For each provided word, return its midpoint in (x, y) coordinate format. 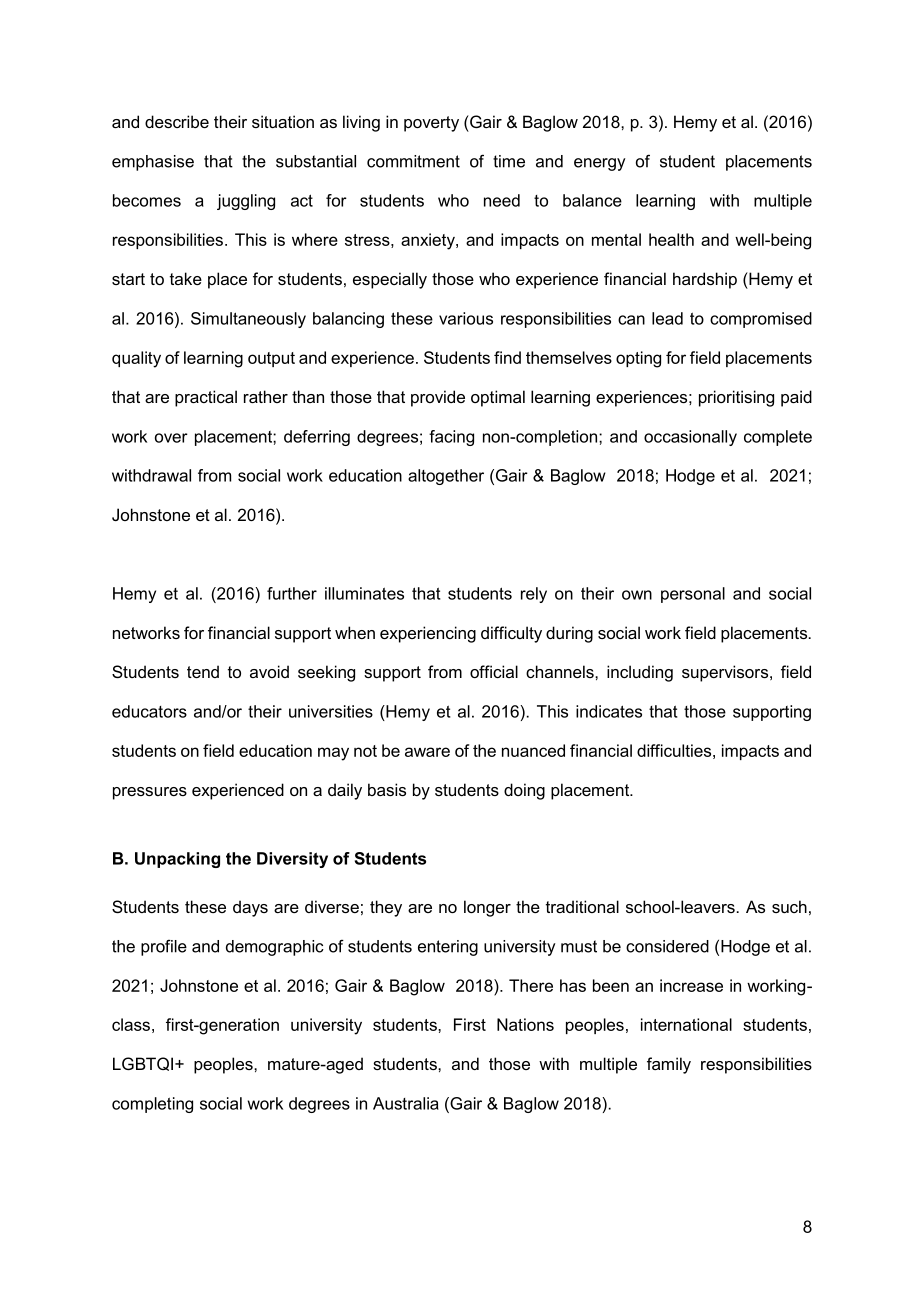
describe (177, 121)
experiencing (428, 634)
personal (693, 595)
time (509, 161)
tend (203, 671)
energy (600, 164)
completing (152, 1105)
